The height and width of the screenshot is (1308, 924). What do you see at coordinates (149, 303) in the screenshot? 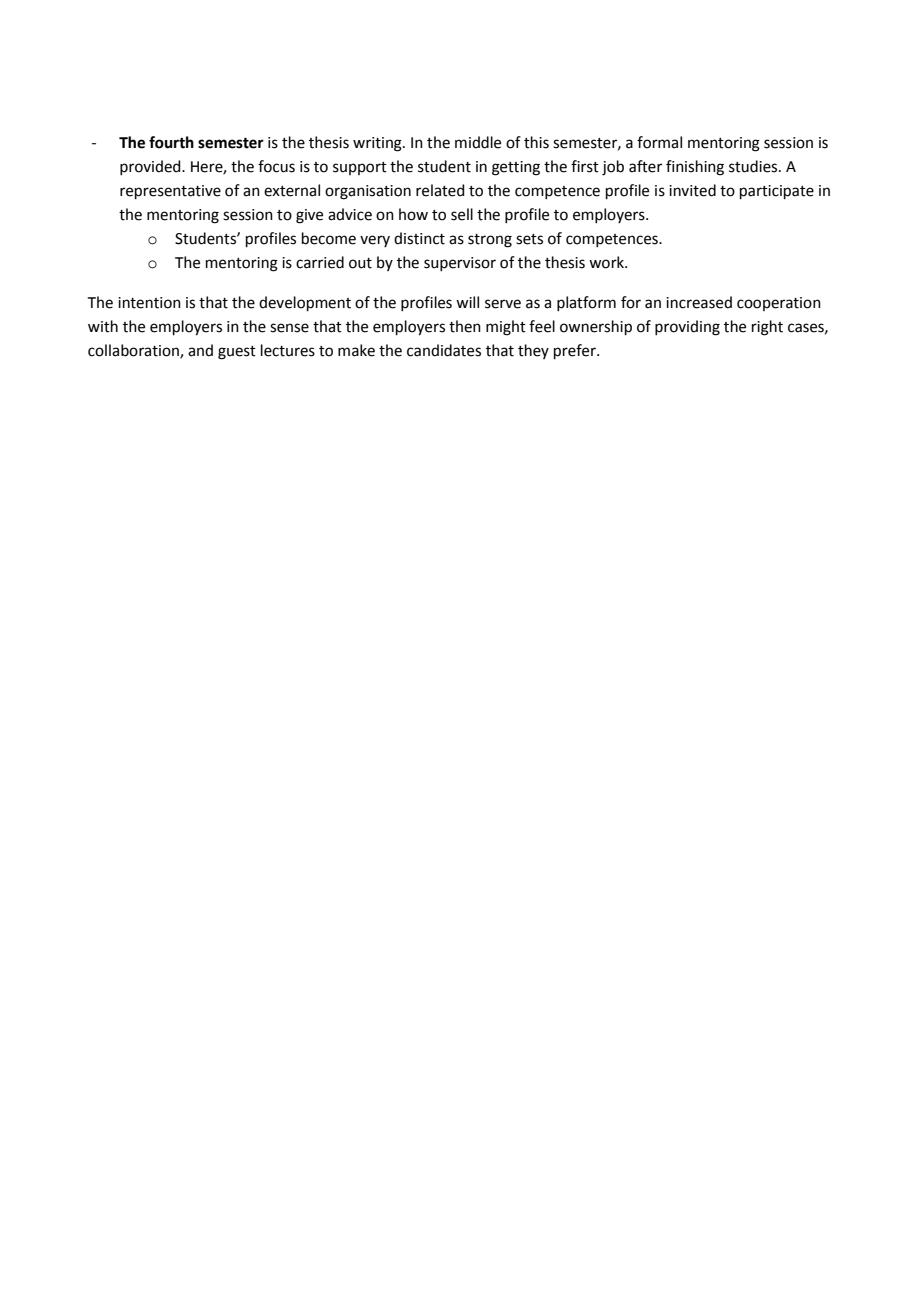
I see `intention` at bounding box center [149, 303].
